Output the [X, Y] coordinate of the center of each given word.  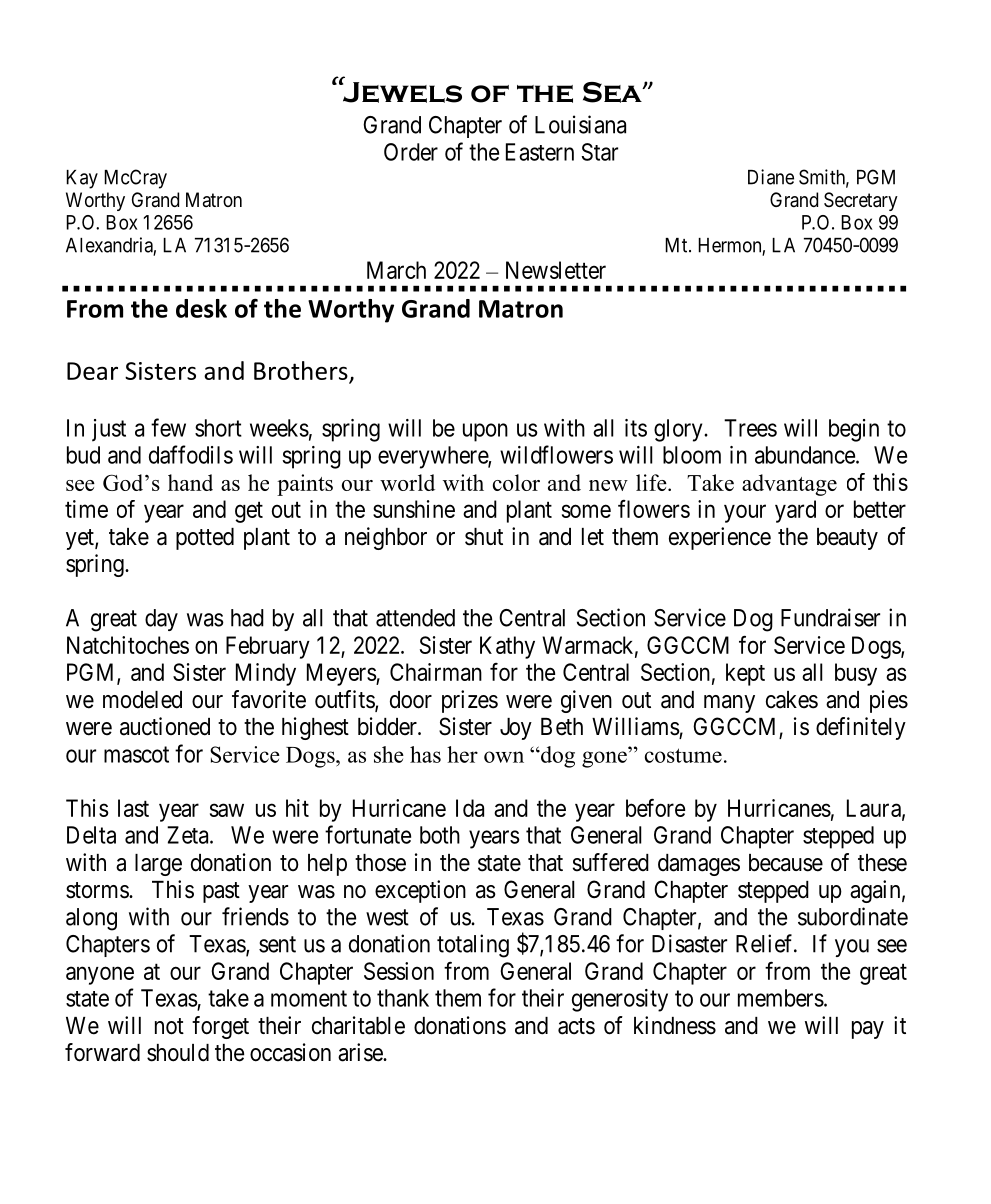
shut [484, 537]
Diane [771, 177]
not [169, 1026]
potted [205, 539]
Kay [82, 179]
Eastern [540, 152]
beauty [847, 539]
